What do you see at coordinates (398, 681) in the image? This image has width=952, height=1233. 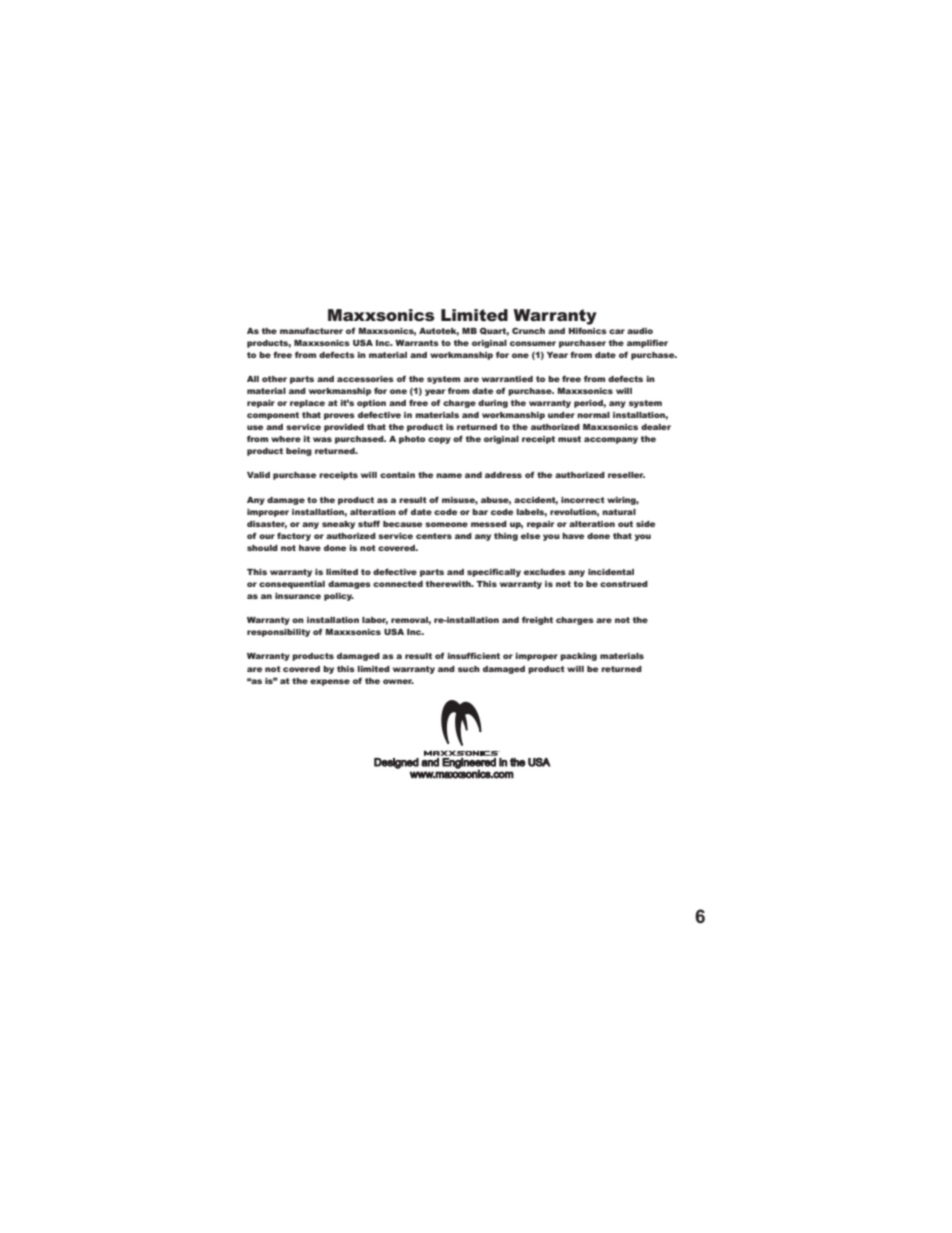 I see `owner` at bounding box center [398, 681].
